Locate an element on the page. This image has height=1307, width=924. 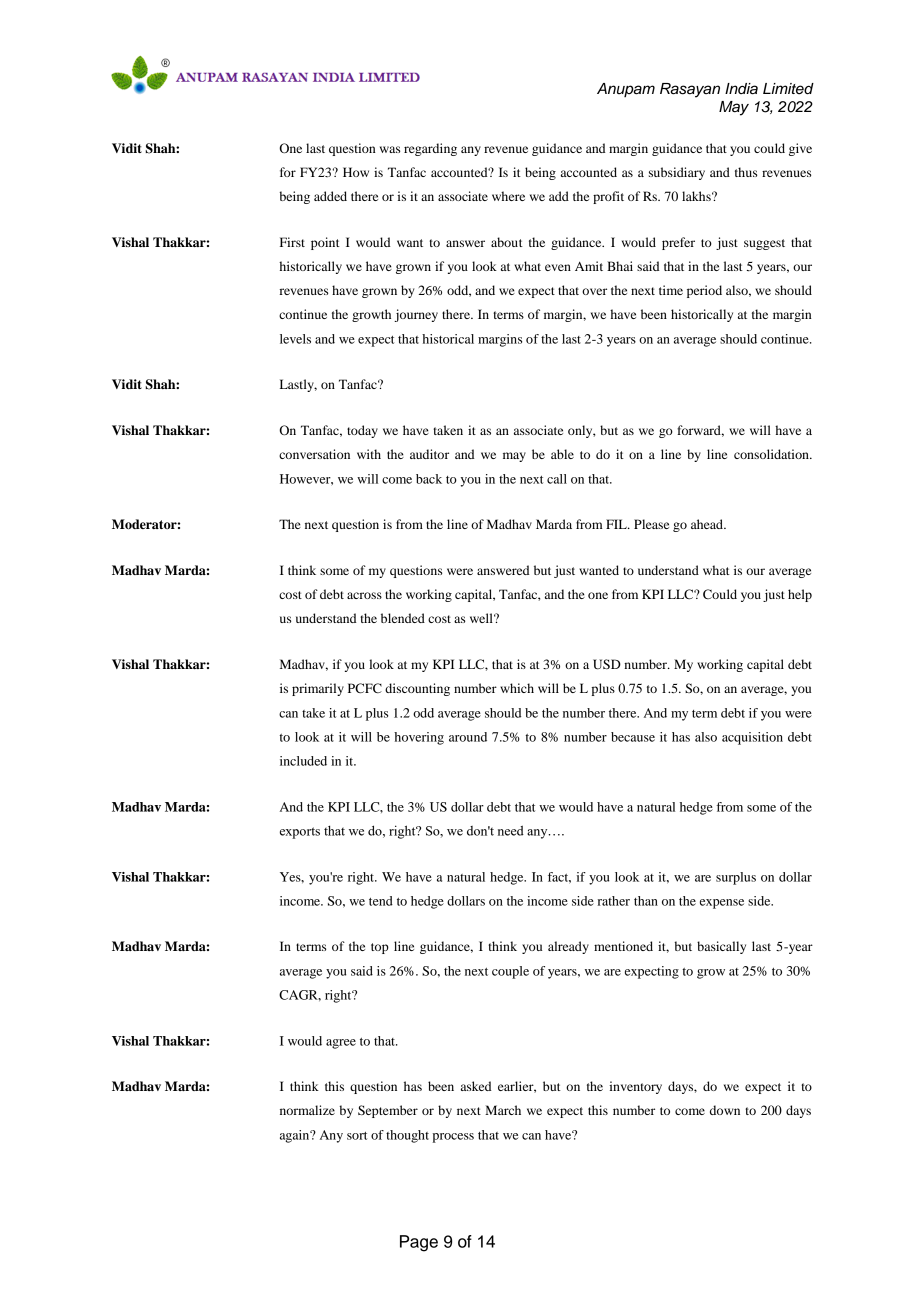
primarily is located at coordinates (318, 689).
